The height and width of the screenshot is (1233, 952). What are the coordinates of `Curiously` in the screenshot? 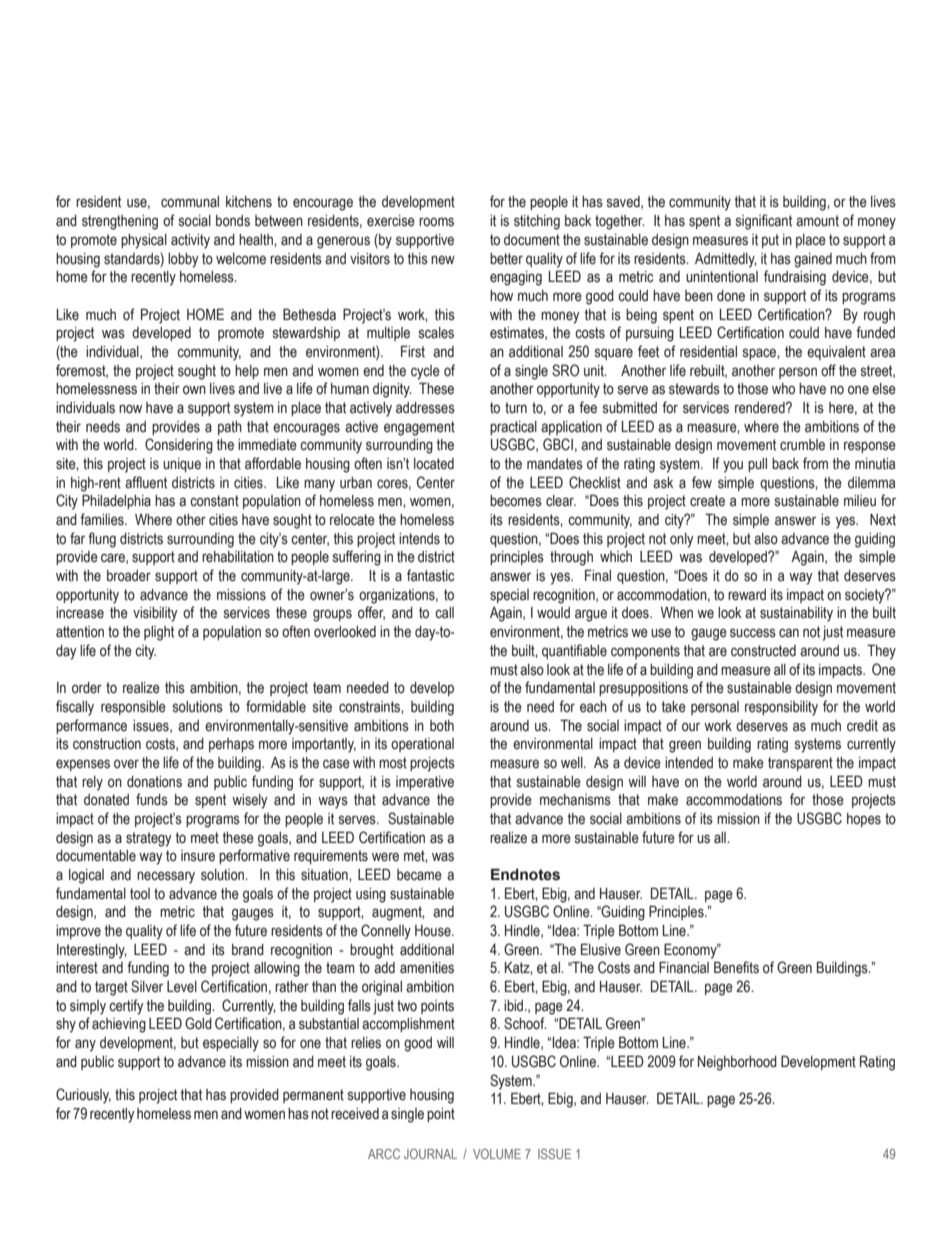 It's located at (83, 1096).
